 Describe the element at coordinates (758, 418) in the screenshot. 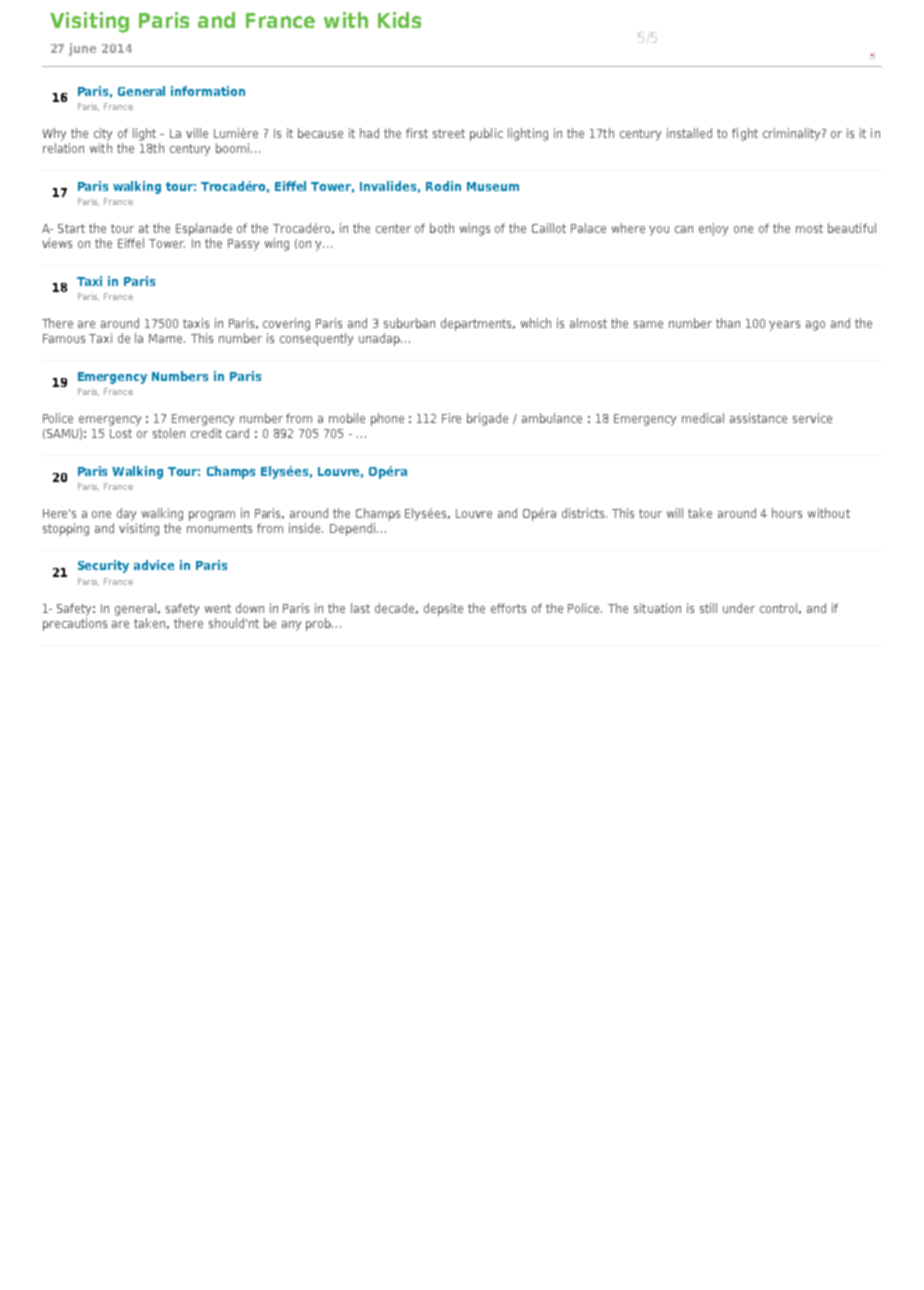

I see `assistance` at that location.
